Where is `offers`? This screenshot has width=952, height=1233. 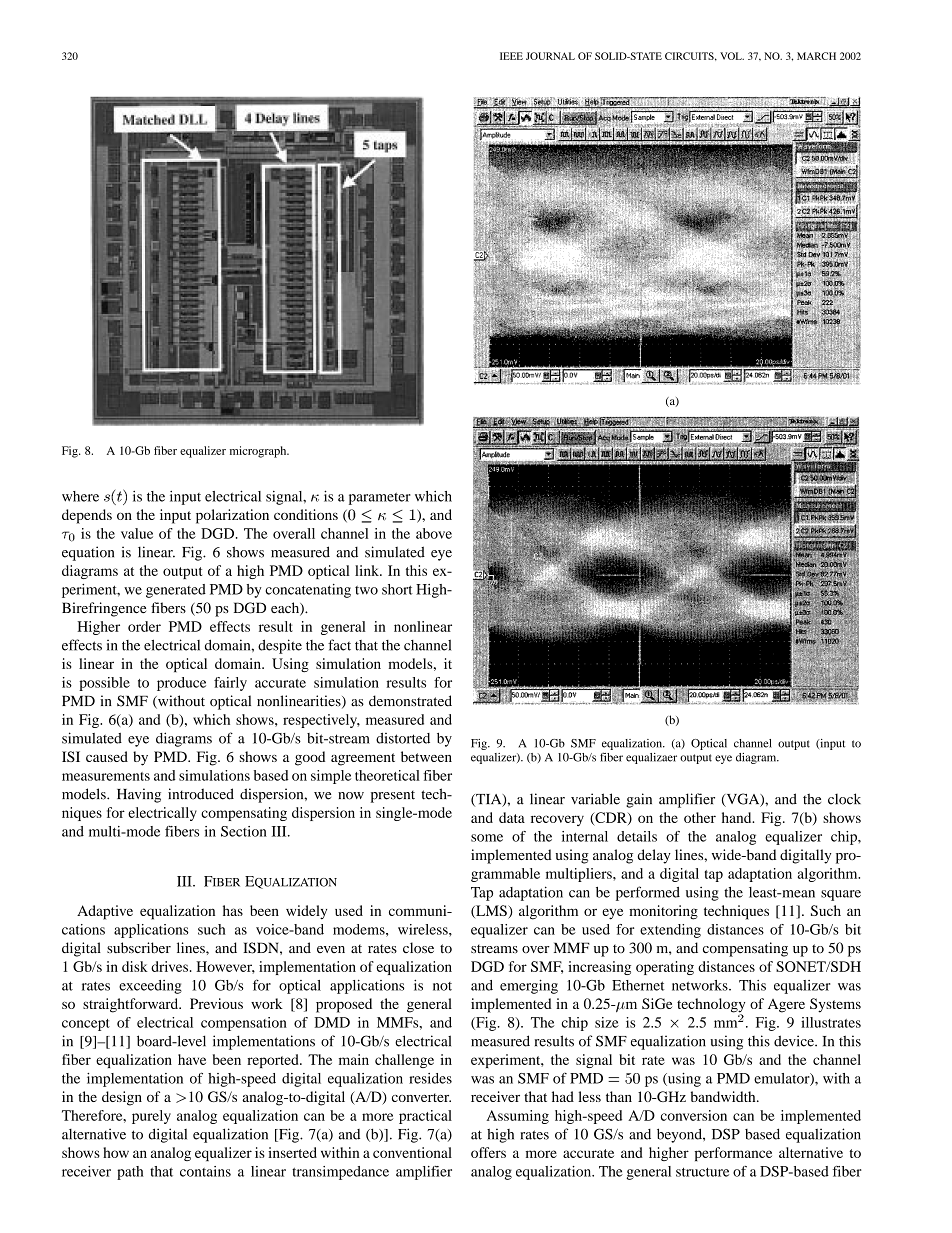
offers is located at coordinates (488, 1152).
